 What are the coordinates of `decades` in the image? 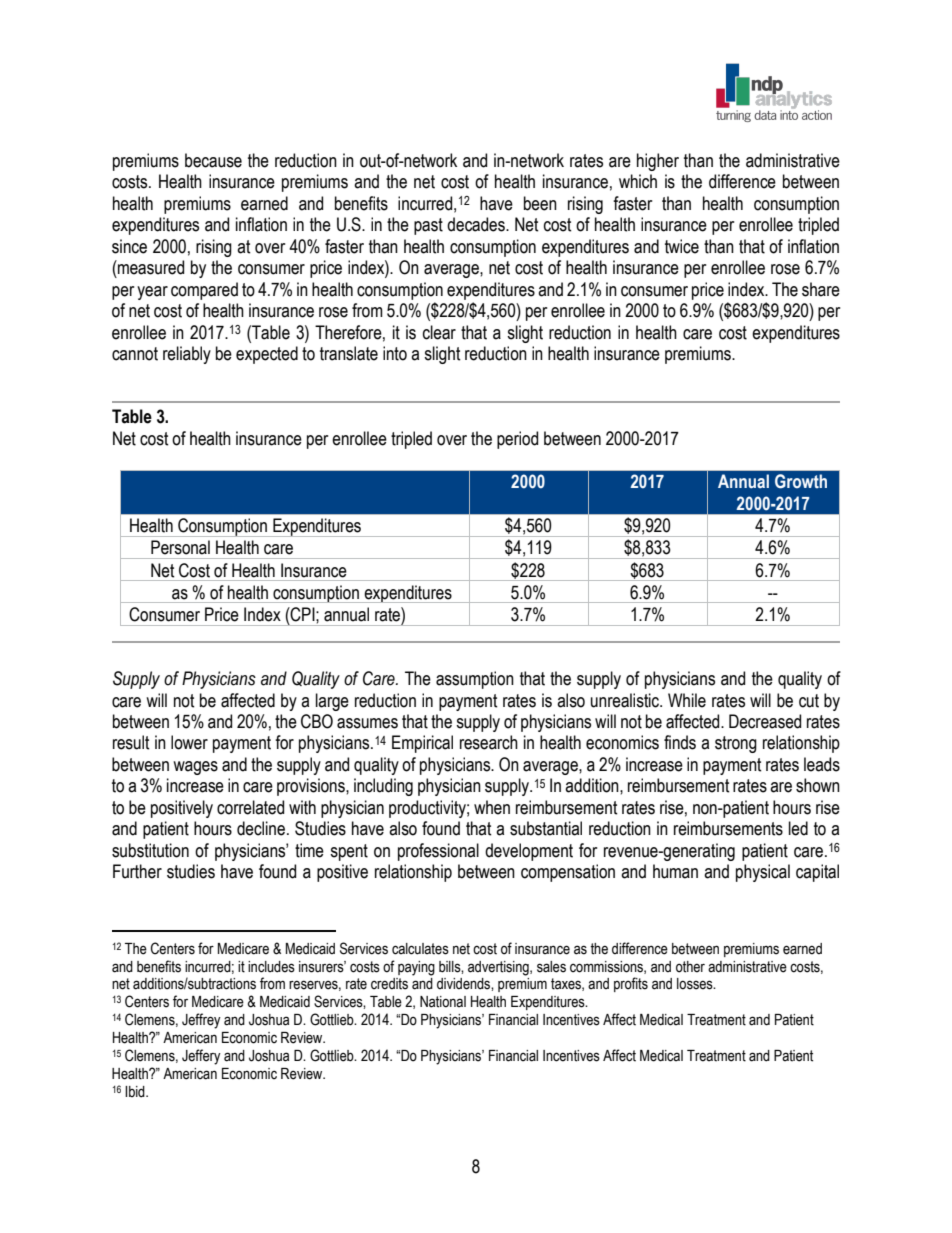 It's located at (477, 224).
